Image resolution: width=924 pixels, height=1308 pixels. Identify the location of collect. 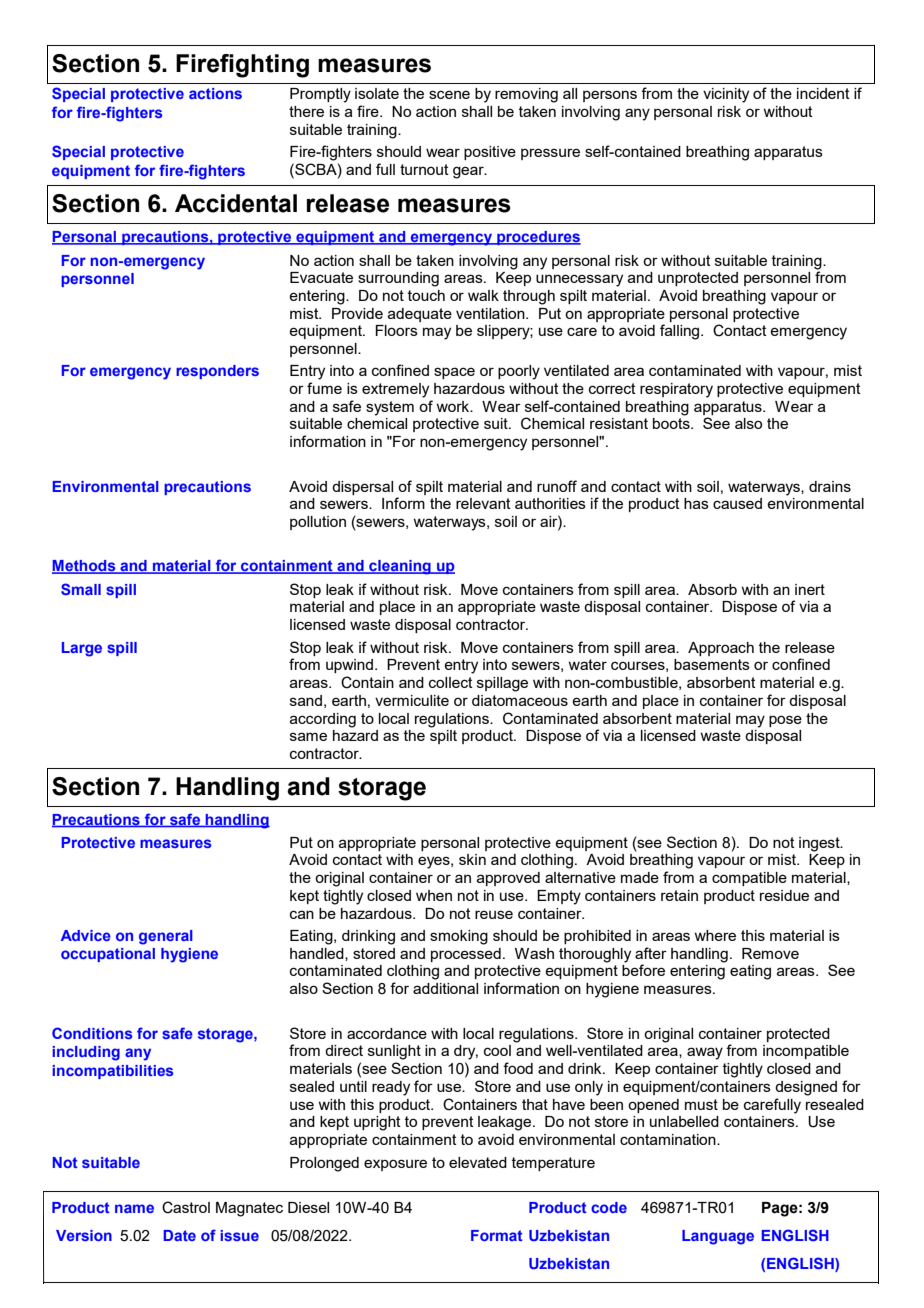
(451, 682).
